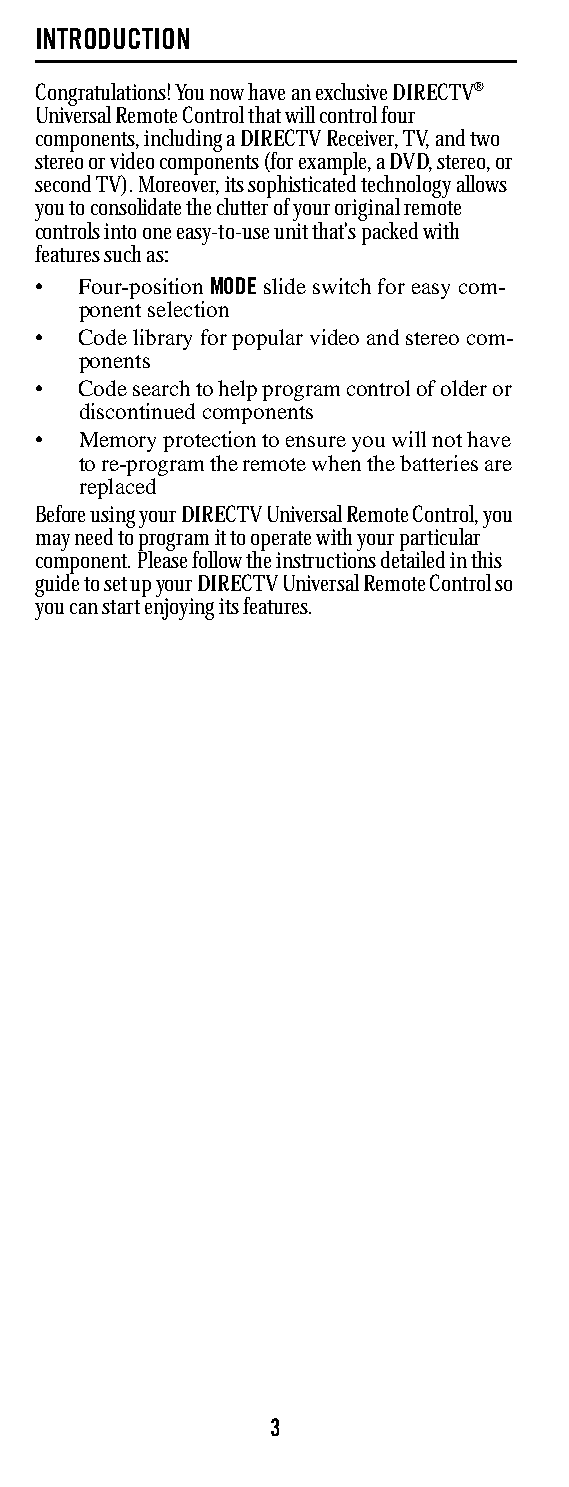 Image resolution: width=569 pixels, height=1487 pixels. What do you see at coordinates (162, 339) in the screenshot?
I see `library` at bounding box center [162, 339].
